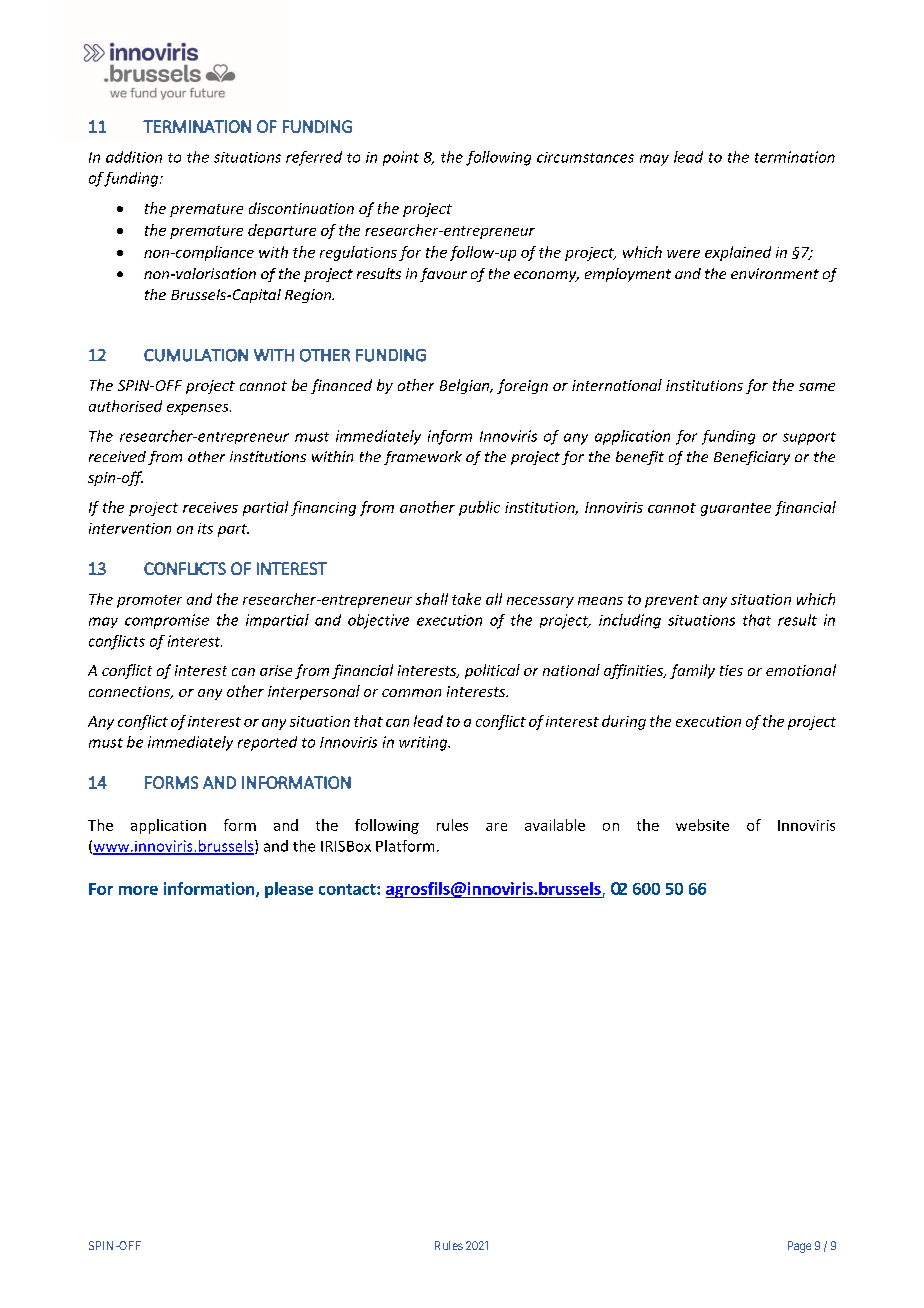 This document has height=1308, width=924. What do you see at coordinates (401, 158) in the document?
I see `point` at bounding box center [401, 158].
